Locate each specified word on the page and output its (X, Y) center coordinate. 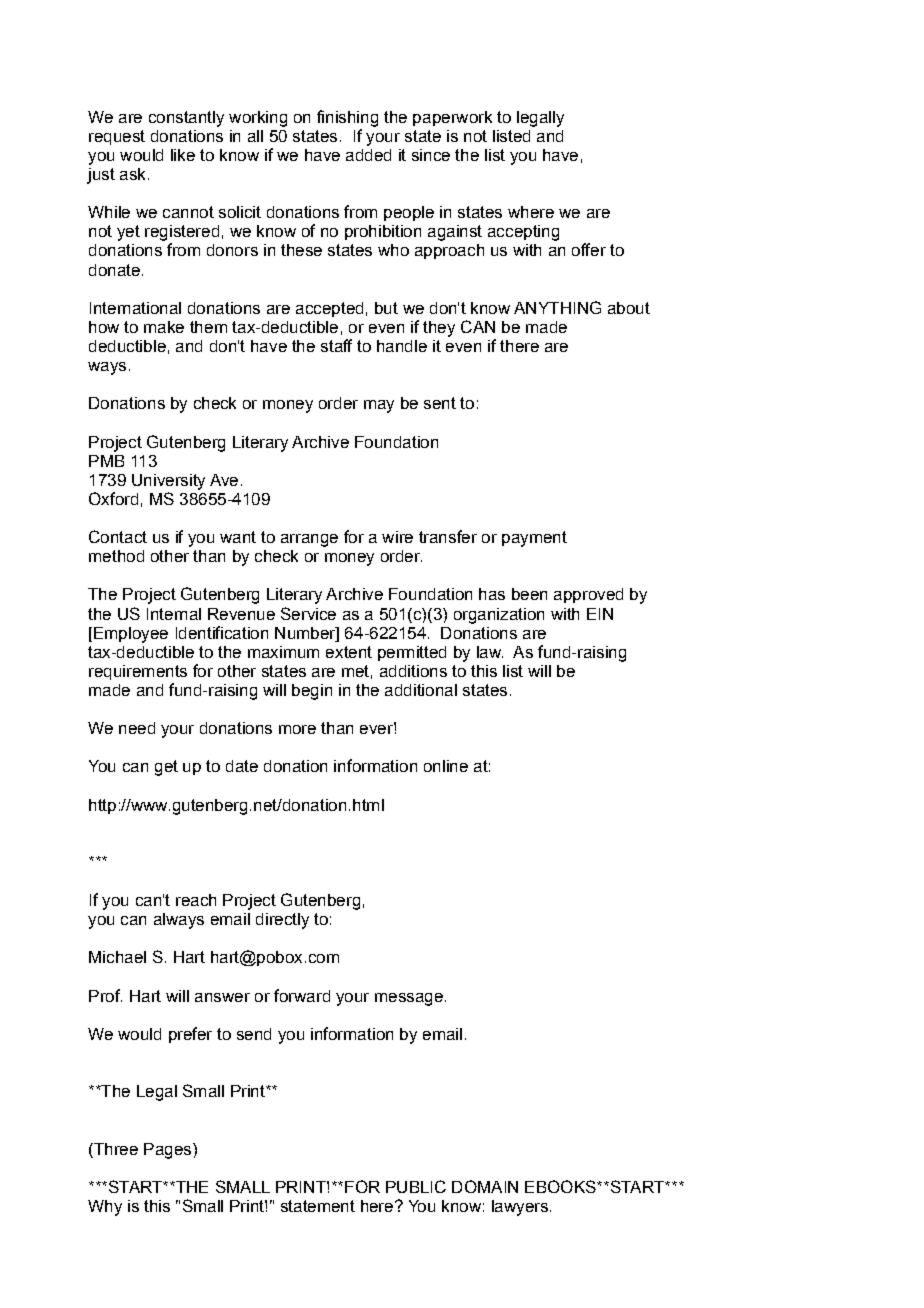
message (409, 999)
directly (282, 921)
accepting (523, 233)
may (379, 406)
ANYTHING (557, 307)
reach (196, 900)
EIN (600, 614)
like (183, 155)
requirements (138, 672)
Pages (167, 1151)
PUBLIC (416, 1186)
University (168, 482)
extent (349, 652)
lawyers (520, 1208)
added (368, 155)
